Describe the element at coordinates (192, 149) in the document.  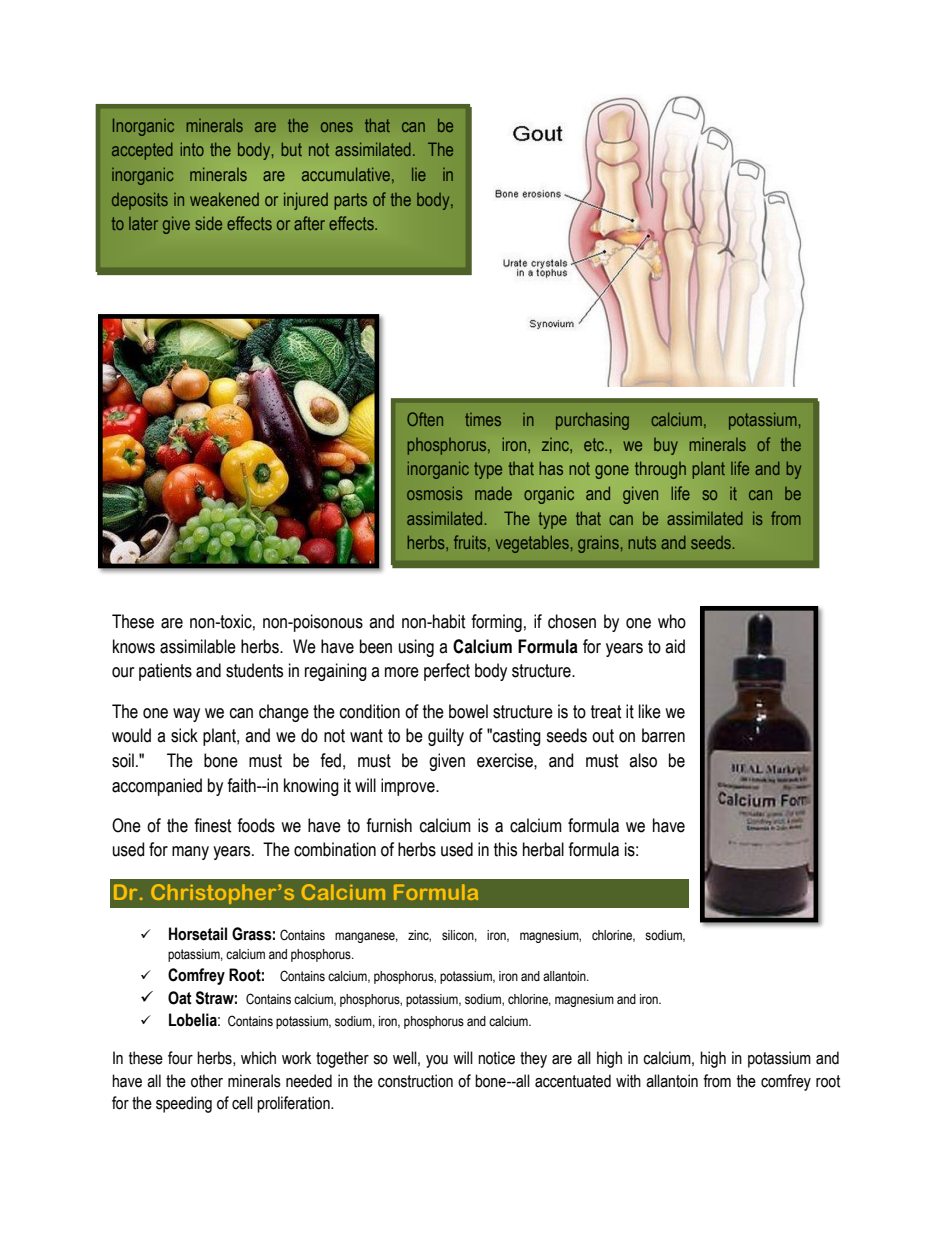
I see `into` at that location.
